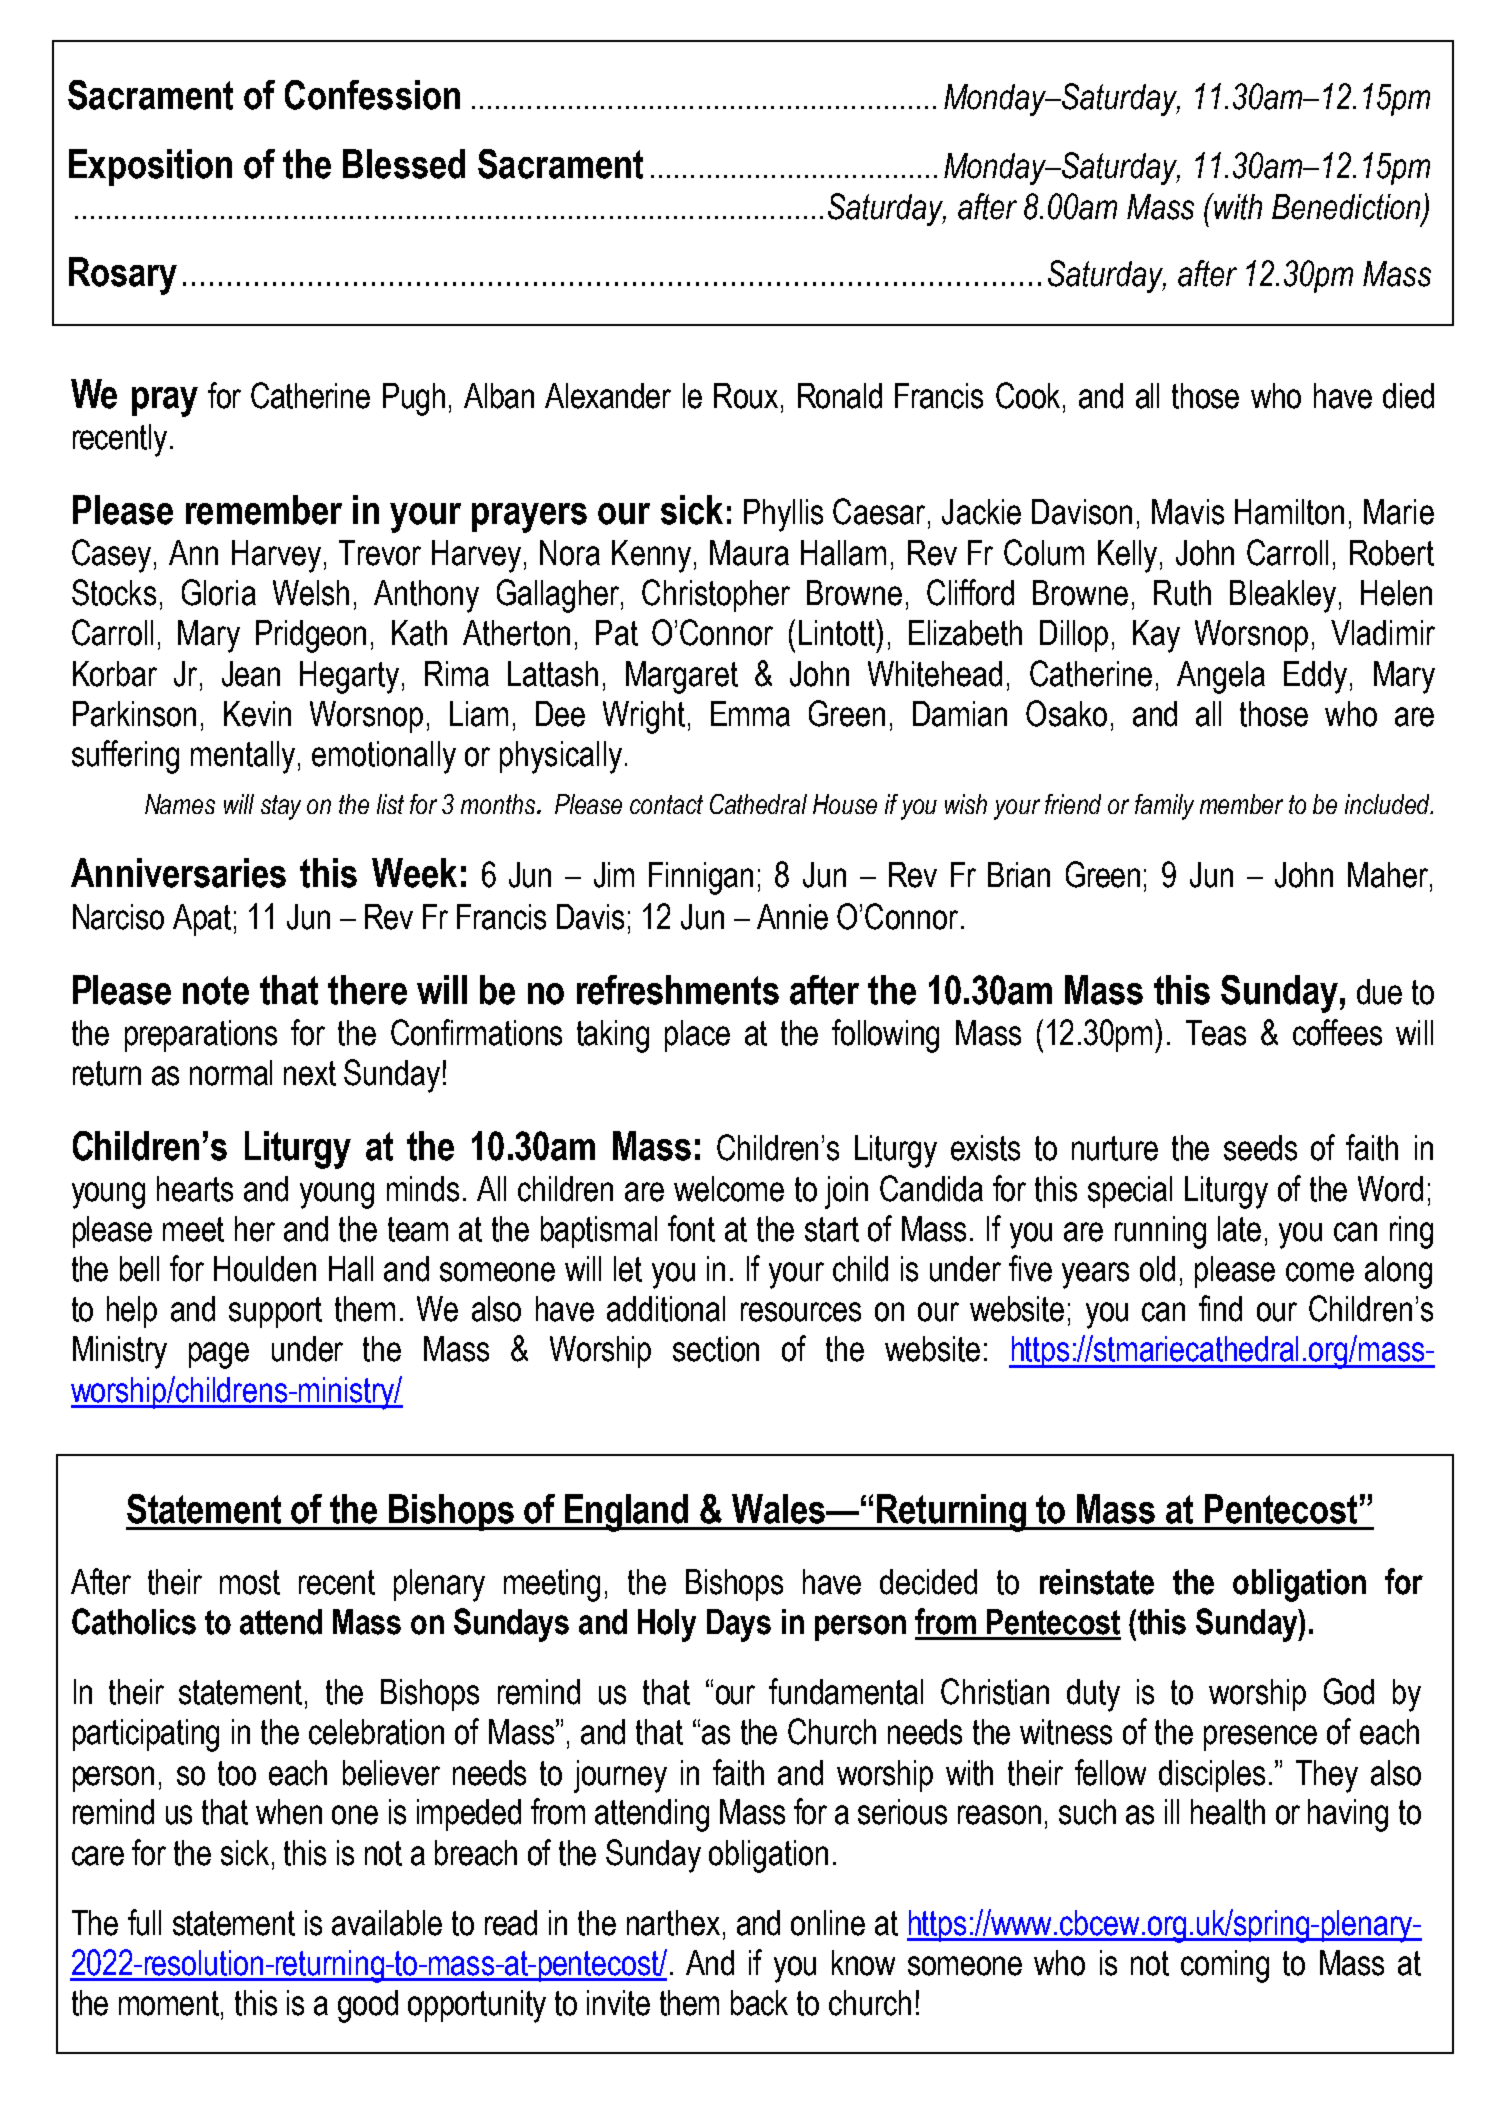 Image resolution: width=1488 pixels, height=2104 pixels. Describe the element at coordinates (697, 1036) in the screenshot. I see `place` at that location.
